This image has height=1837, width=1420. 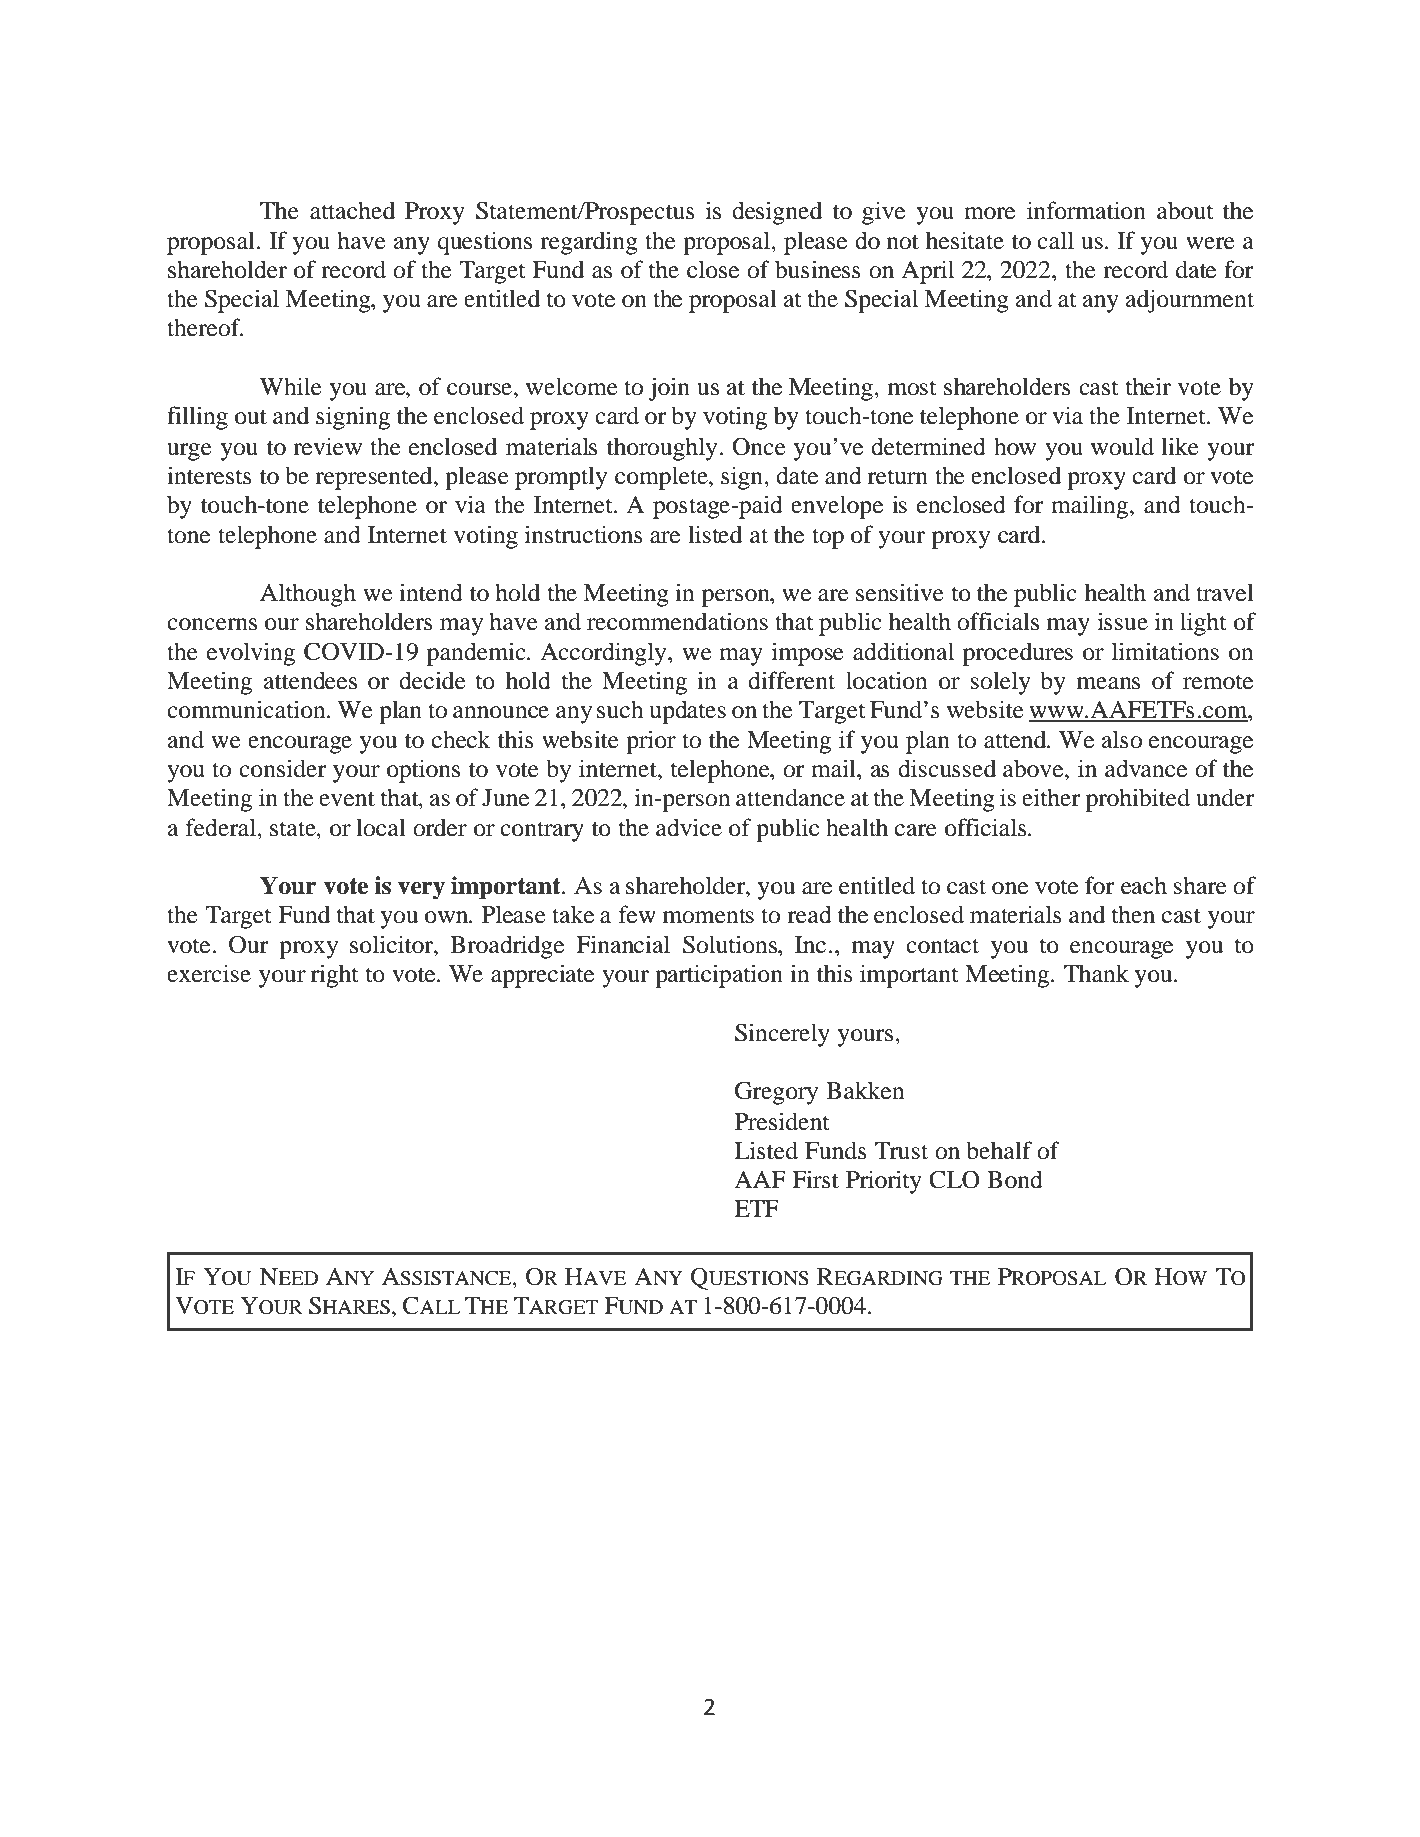 I want to click on right, so click(x=335, y=976).
